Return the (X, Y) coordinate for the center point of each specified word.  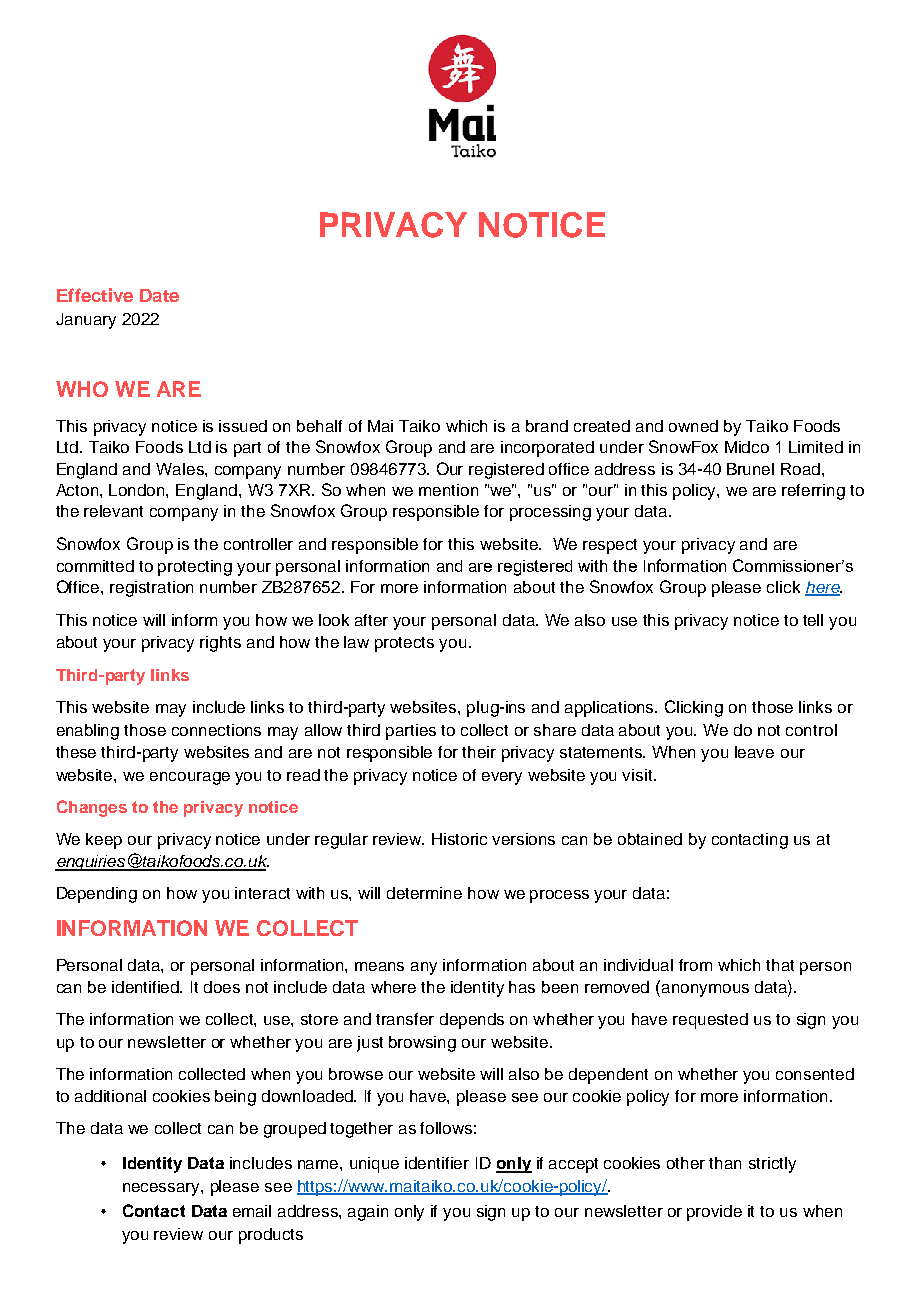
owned (693, 426)
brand (547, 426)
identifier (437, 1163)
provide (714, 1213)
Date (159, 295)
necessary (162, 1189)
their (479, 752)
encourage (190, 778)
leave (754, 752)
